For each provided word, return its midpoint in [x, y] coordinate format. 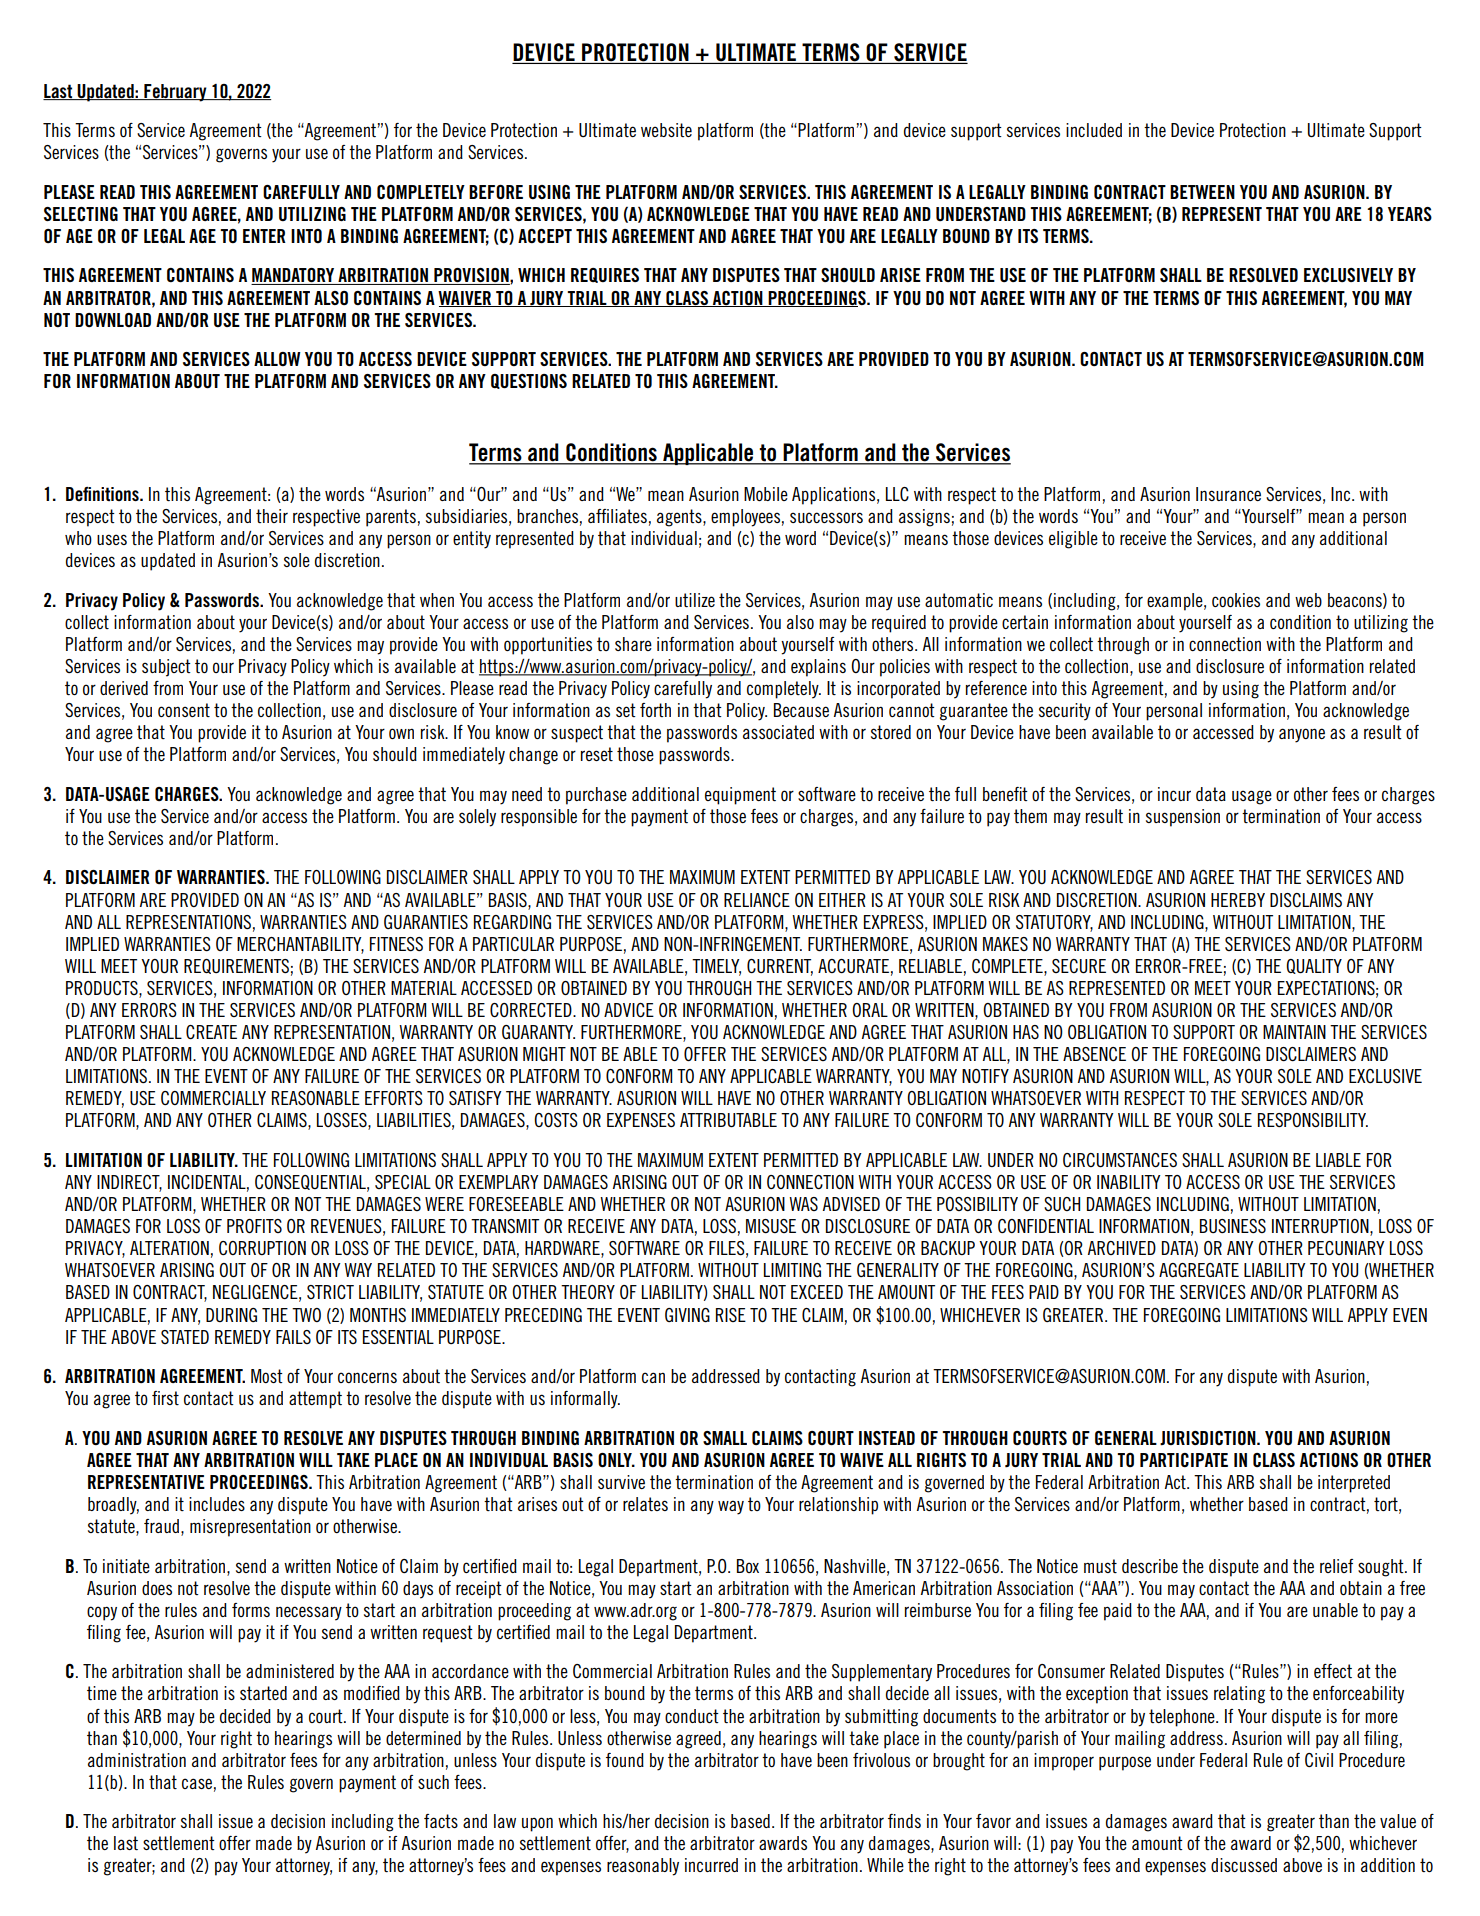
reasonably [643, 1867]
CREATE [211, 1032]
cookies [1236, 600]
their [272, 516]
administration [137, 1760]
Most [267, 1376]
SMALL [725, 1438]
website [666, 130]
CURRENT [780, 967]
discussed [1244, 1865]
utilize [695, 600]
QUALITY [1314, 966]
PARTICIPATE [1184, 1460]
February [175, 93]
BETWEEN [1202, 192]
